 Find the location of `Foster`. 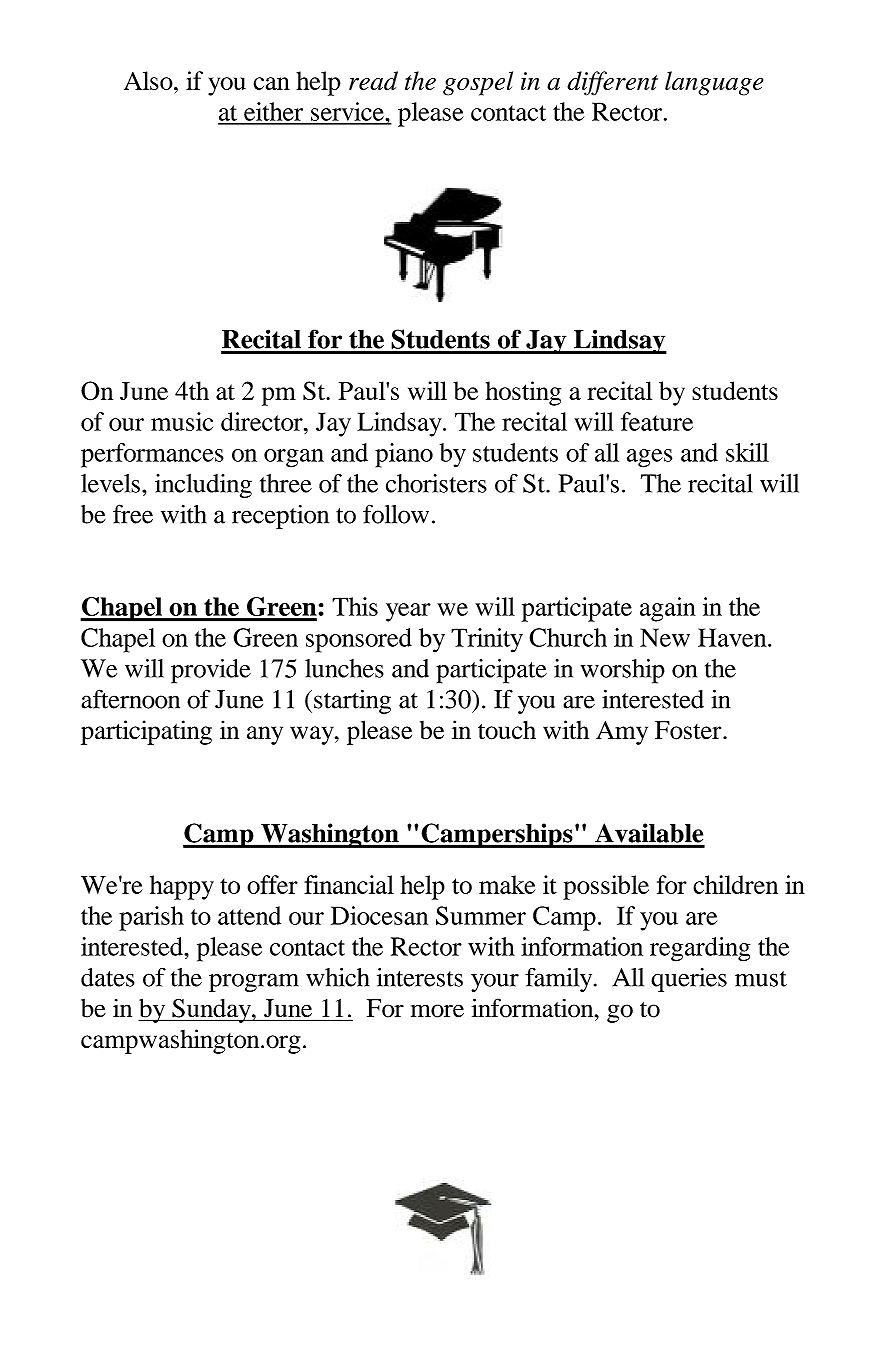

Foster is located at coordinates (689, 730).
